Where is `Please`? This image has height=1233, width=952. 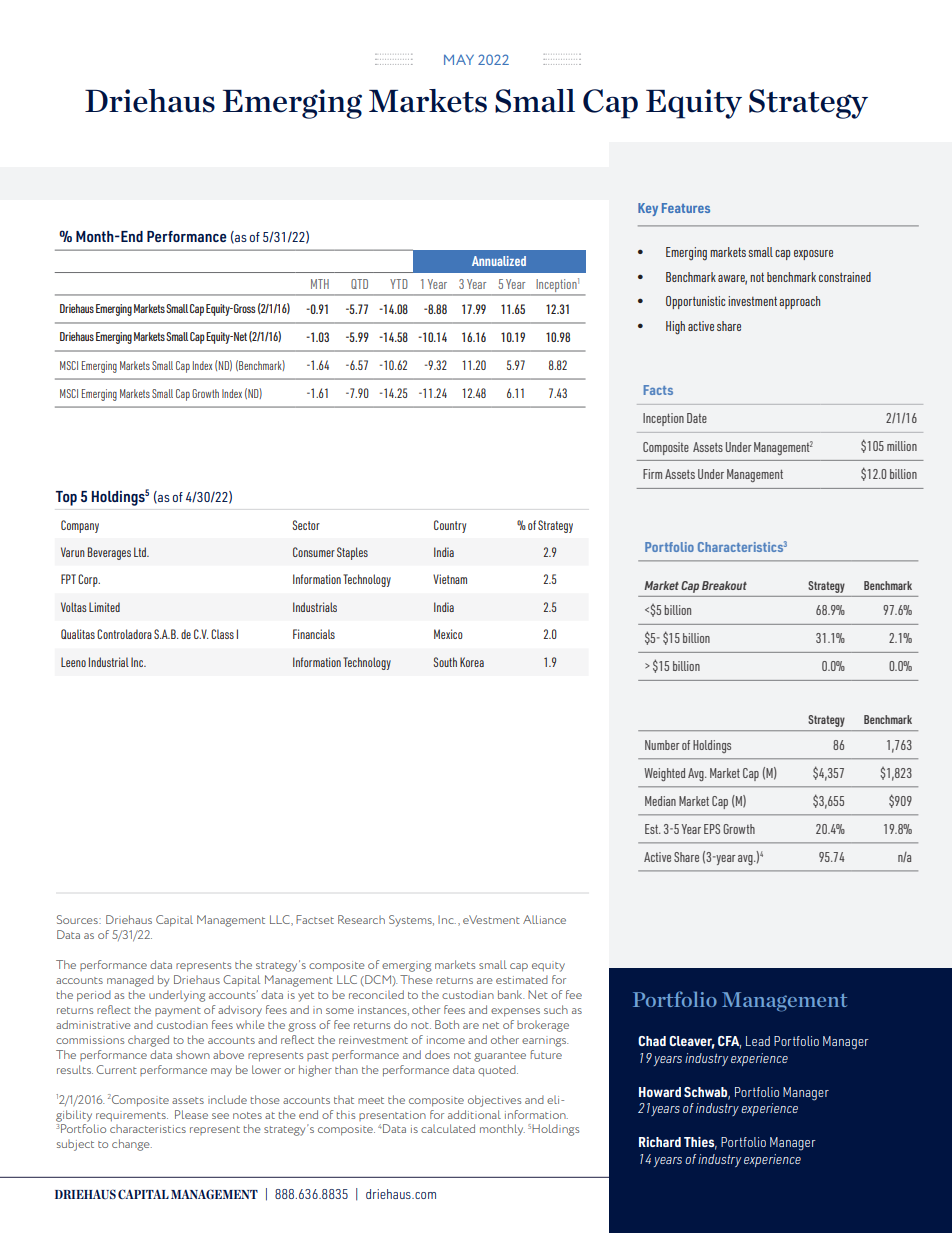
Please is located at coordinates (191, 1114).
